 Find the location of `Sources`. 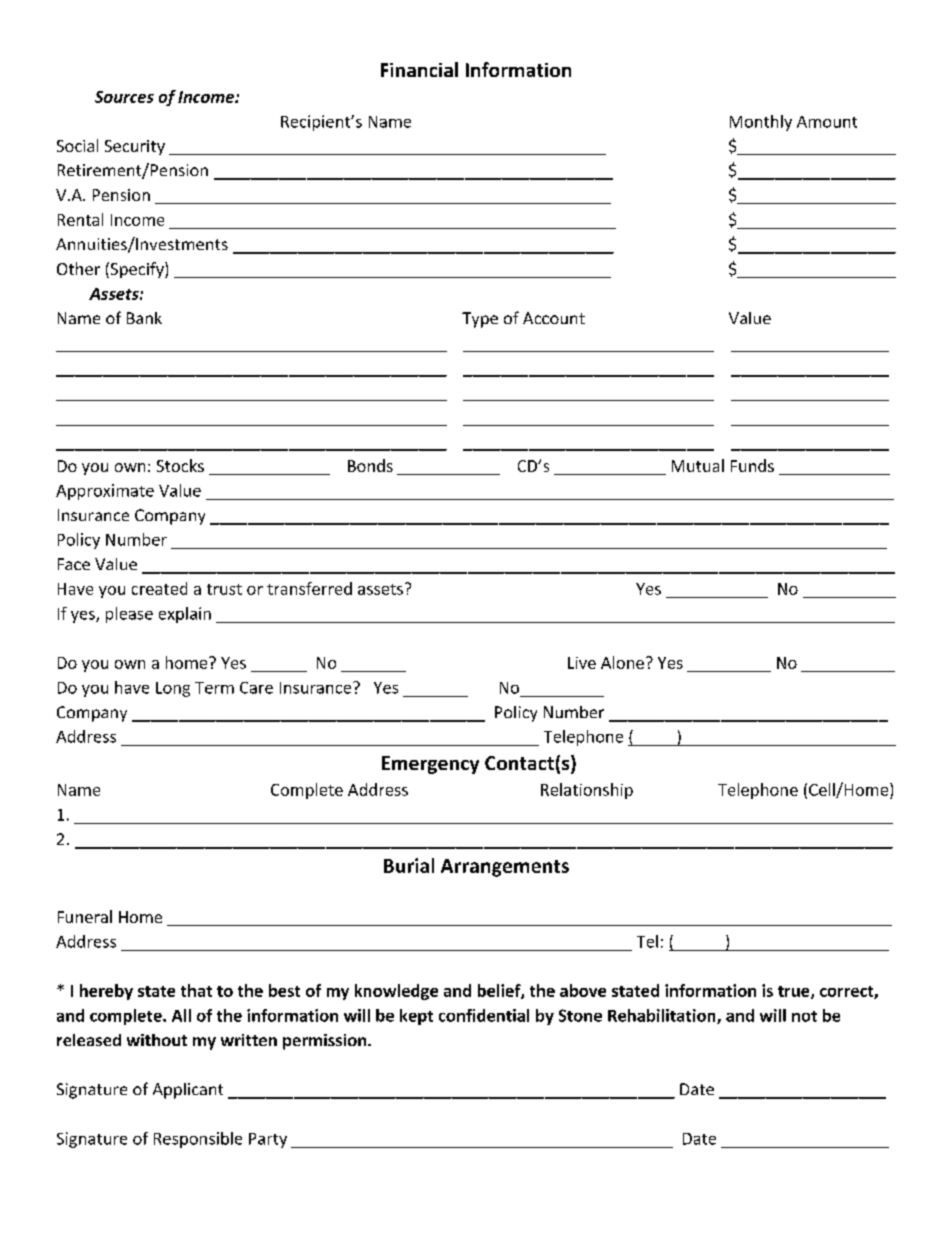

Sources is located at coordinates (124, 97).
